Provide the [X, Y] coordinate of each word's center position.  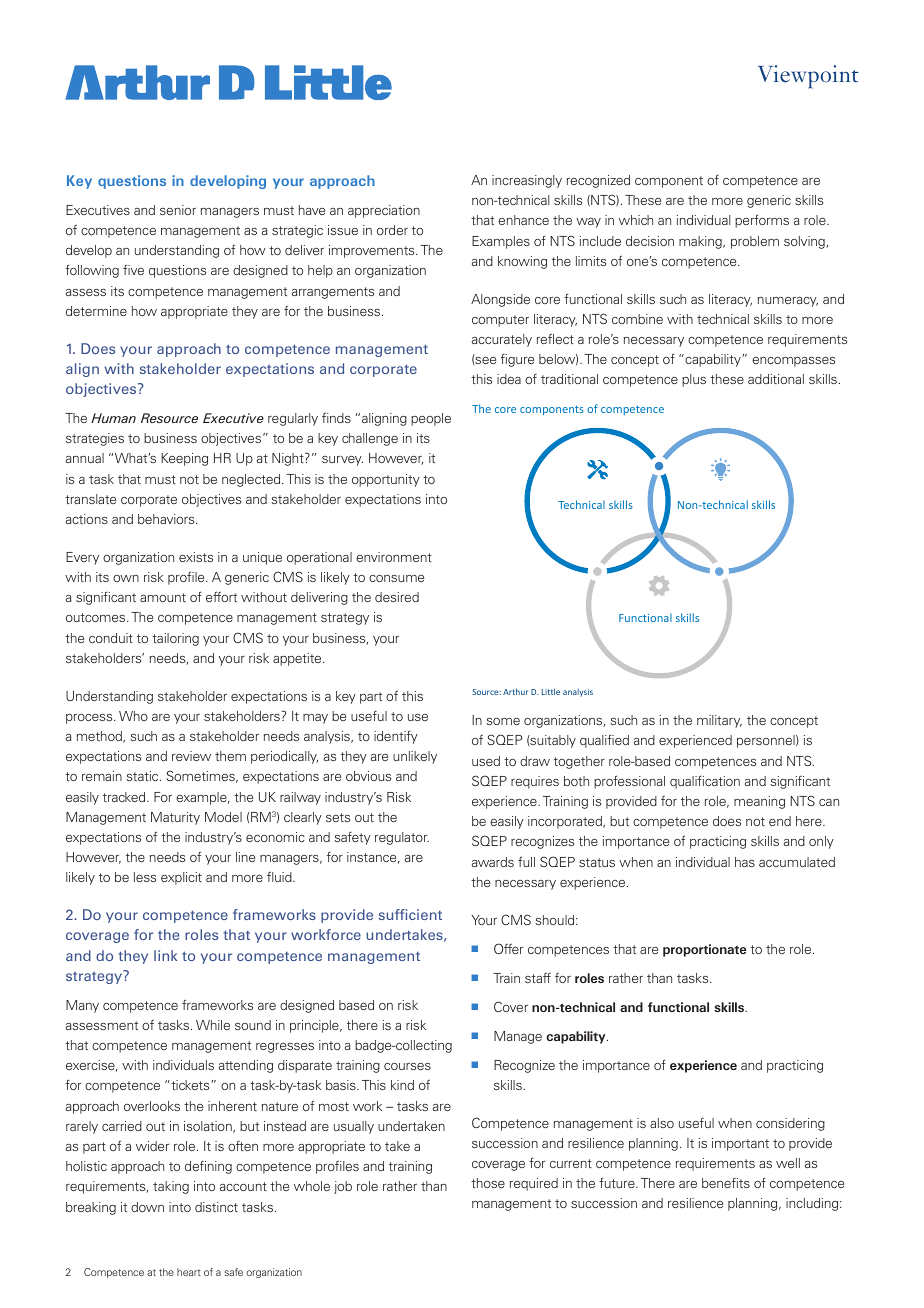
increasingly [527, 181]
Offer [509, 948]
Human [113, 418]
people [431, 419]
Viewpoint [808, 77]
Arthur [515, 691]
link [165, 955]
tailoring [175, 639]
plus [694, 380]
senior [178, 210]
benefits [726, 1183]
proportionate [704, 950]
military [719, 721]
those [488, 1183]
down [147, 1207]
